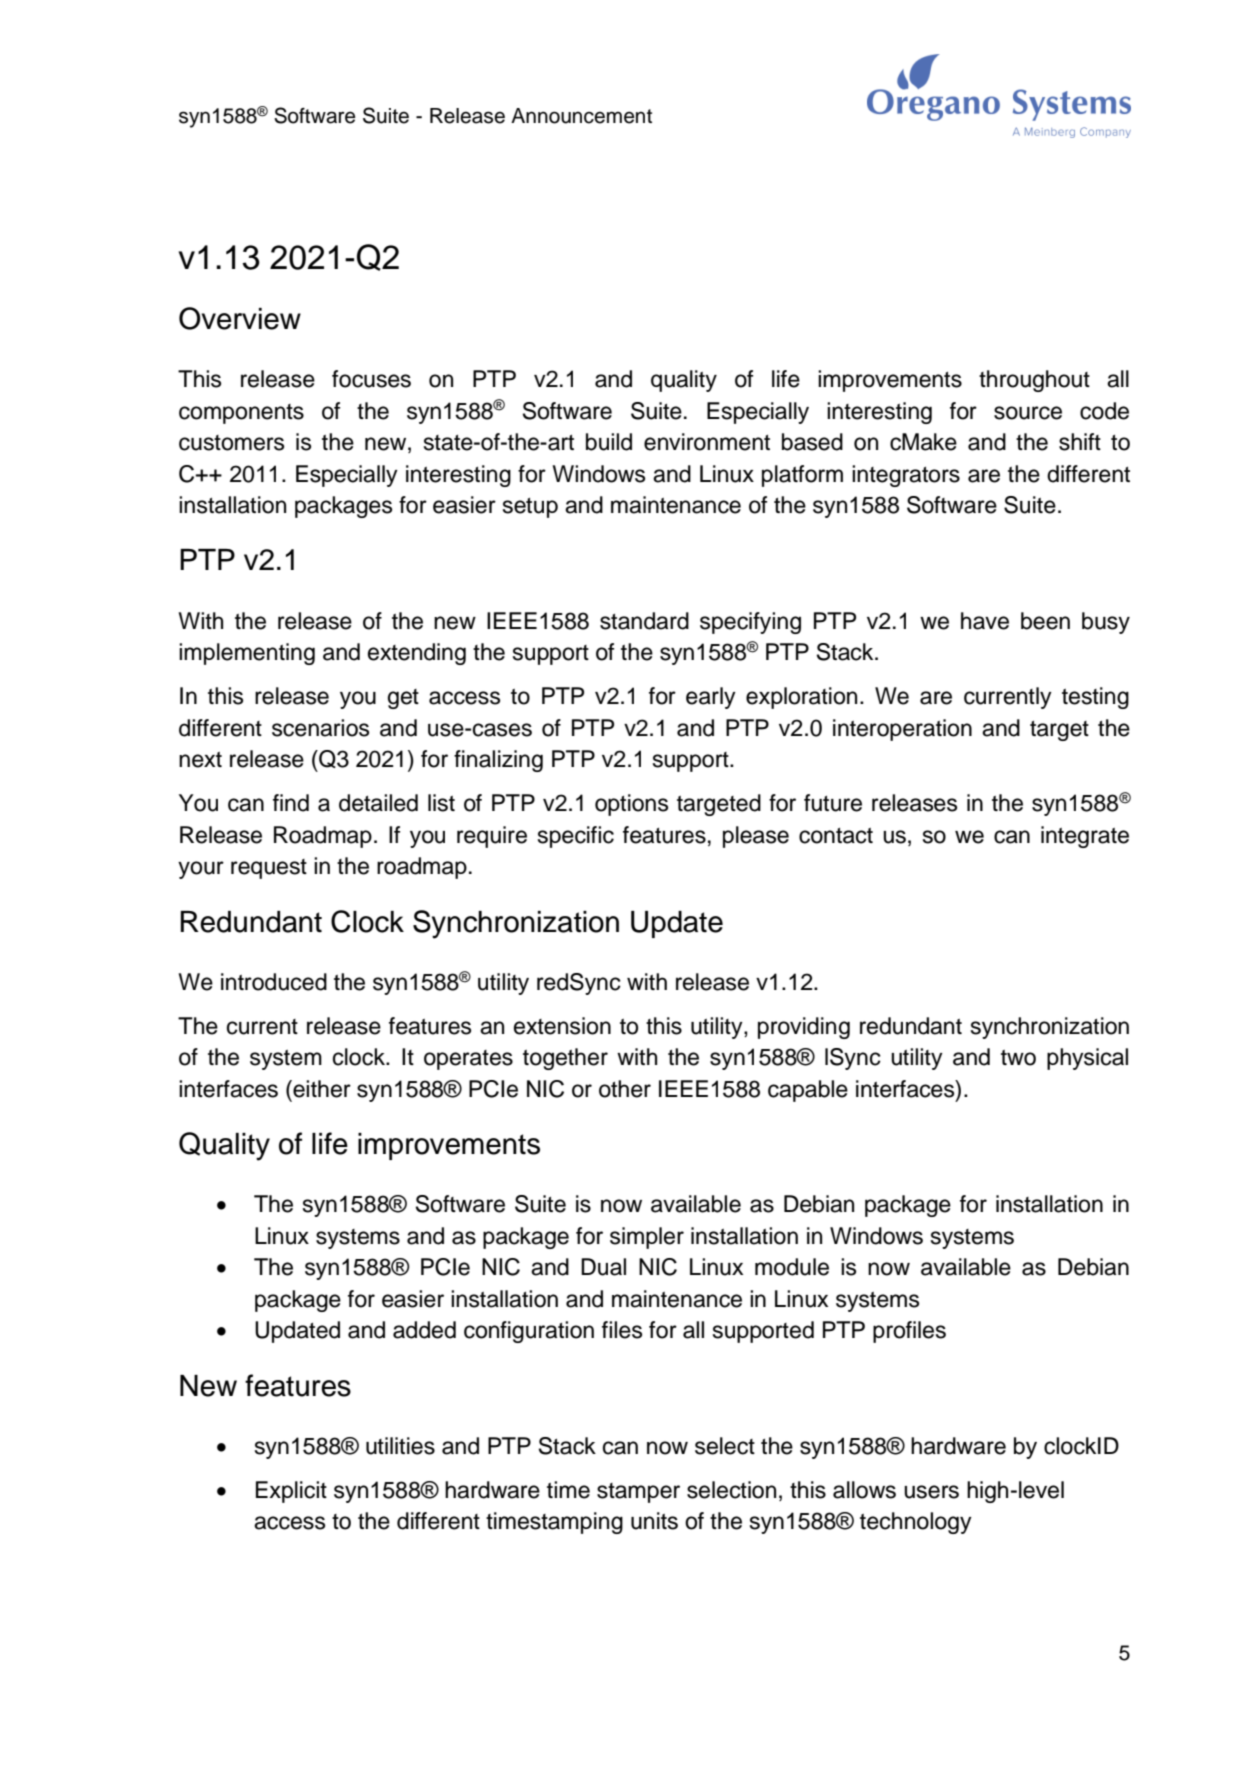  Describe the element at coordinates (581, 116) in the image. I see `Announcement` at that location.
